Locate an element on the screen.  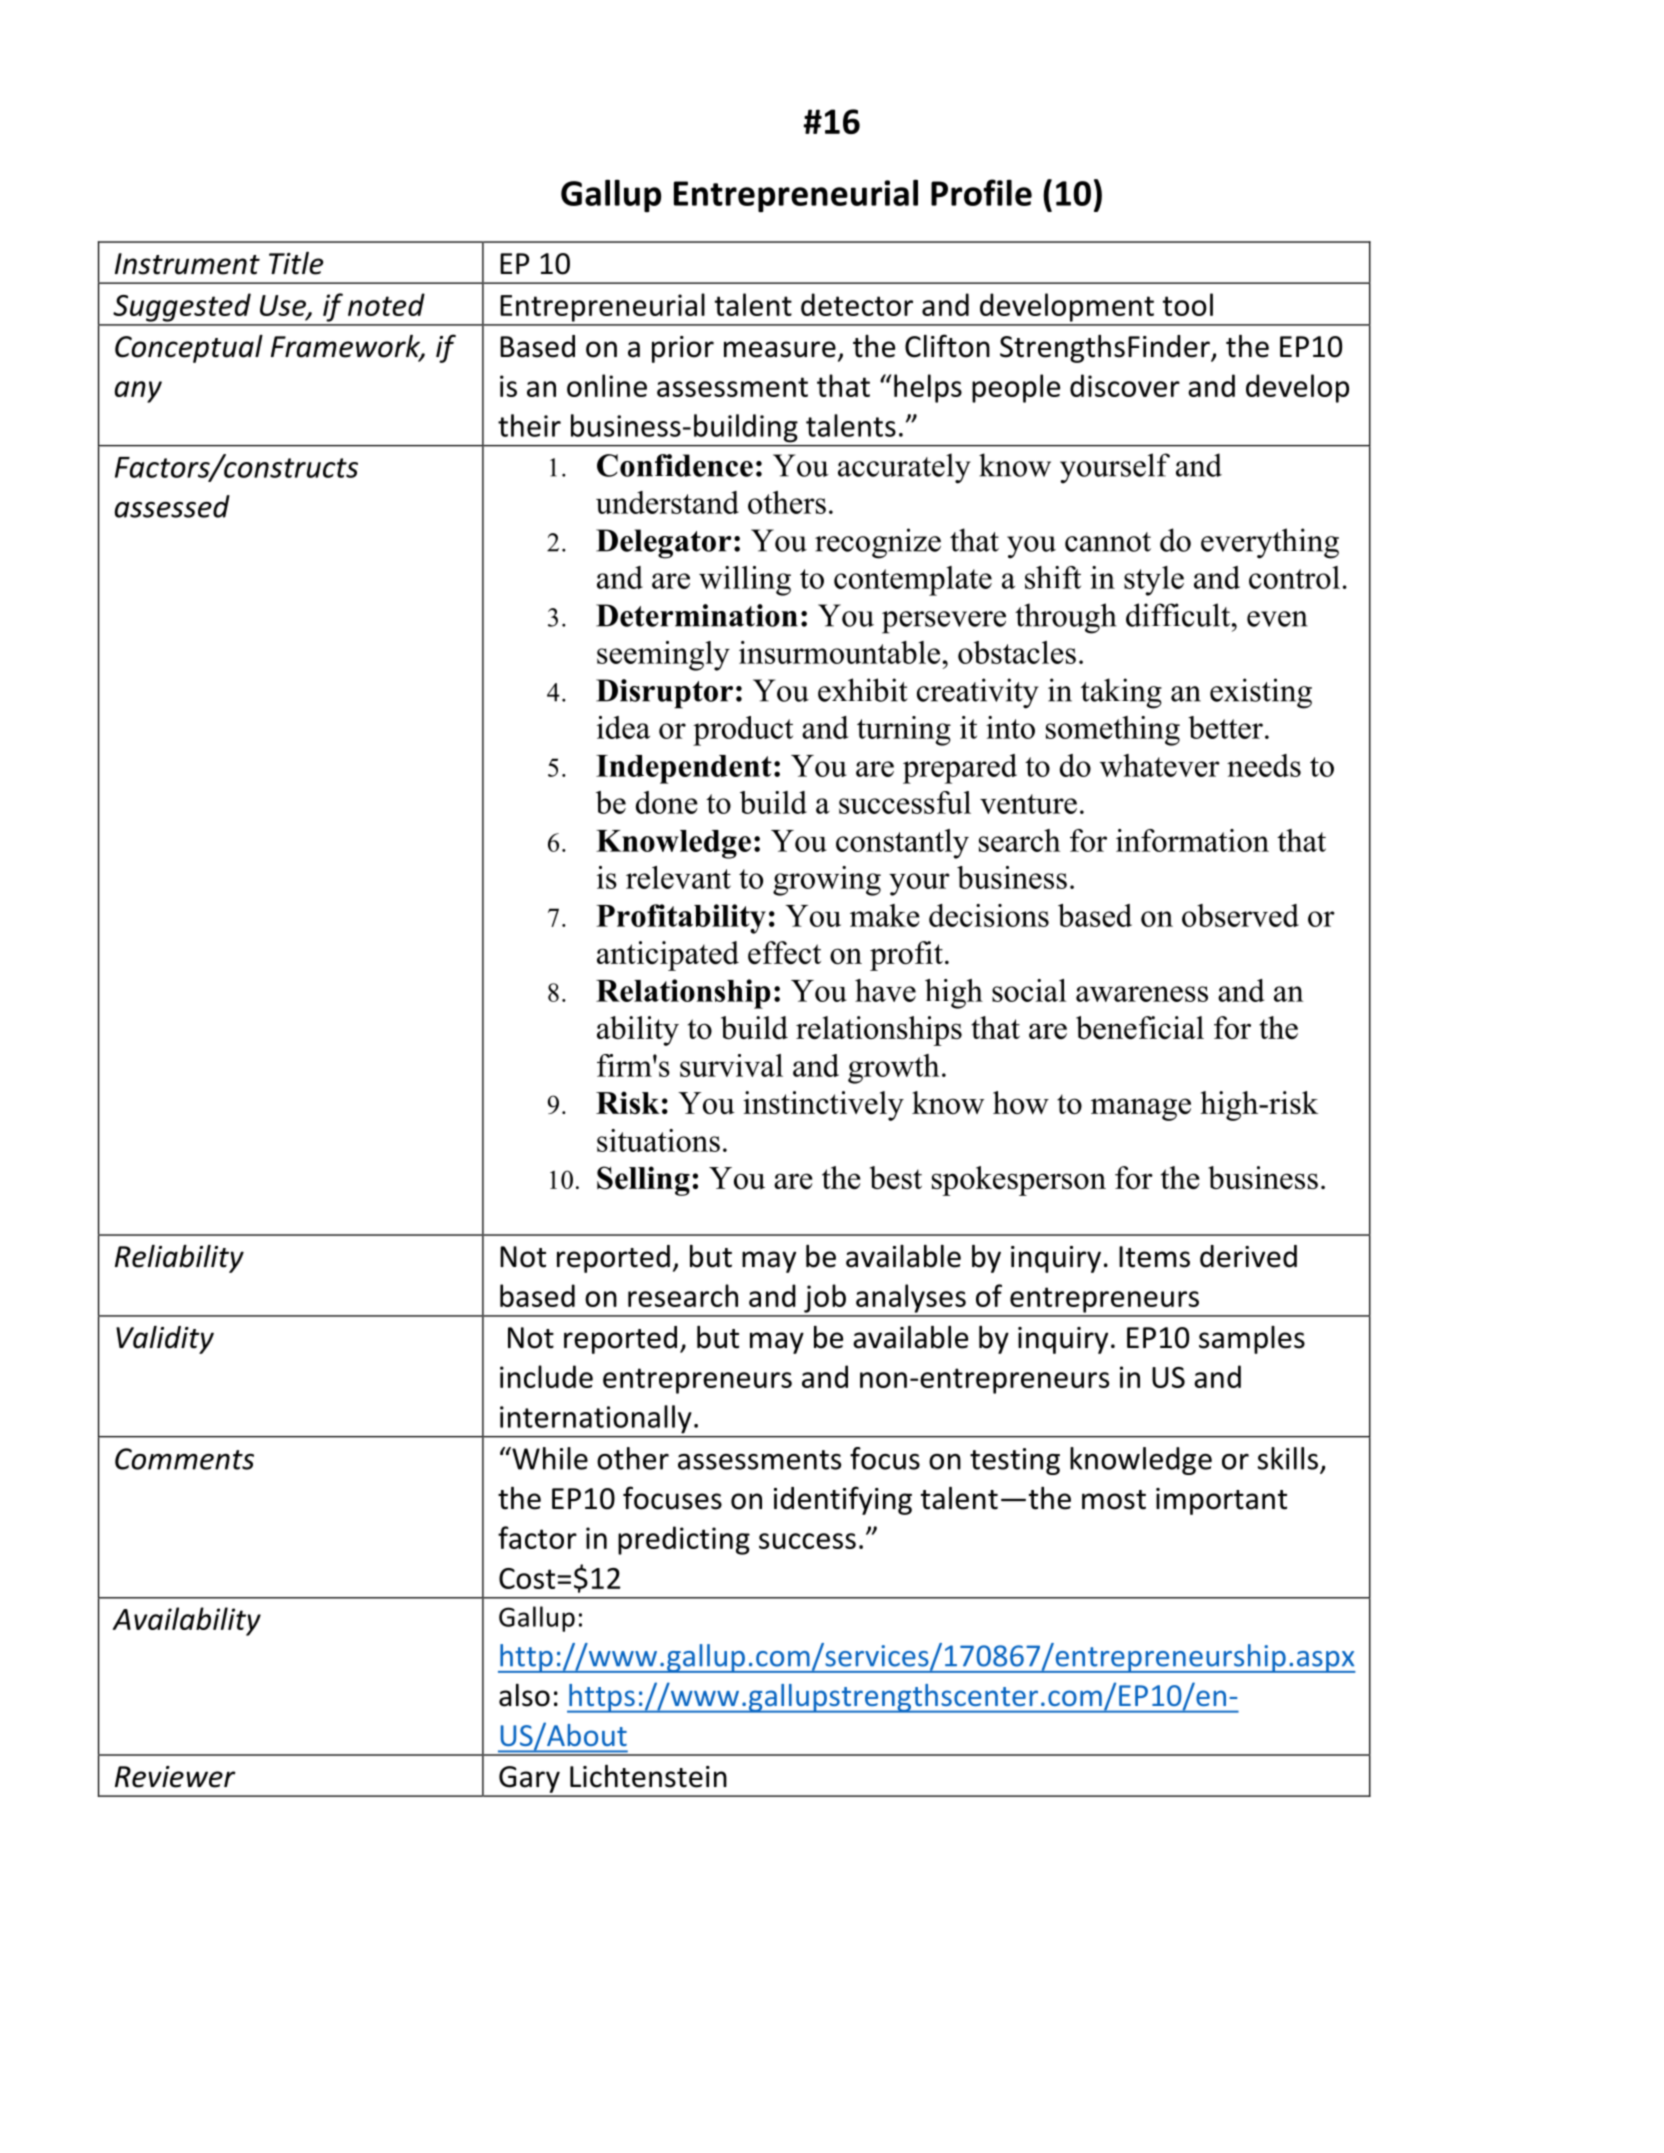
Determination is located at coordinates (697, 615).
